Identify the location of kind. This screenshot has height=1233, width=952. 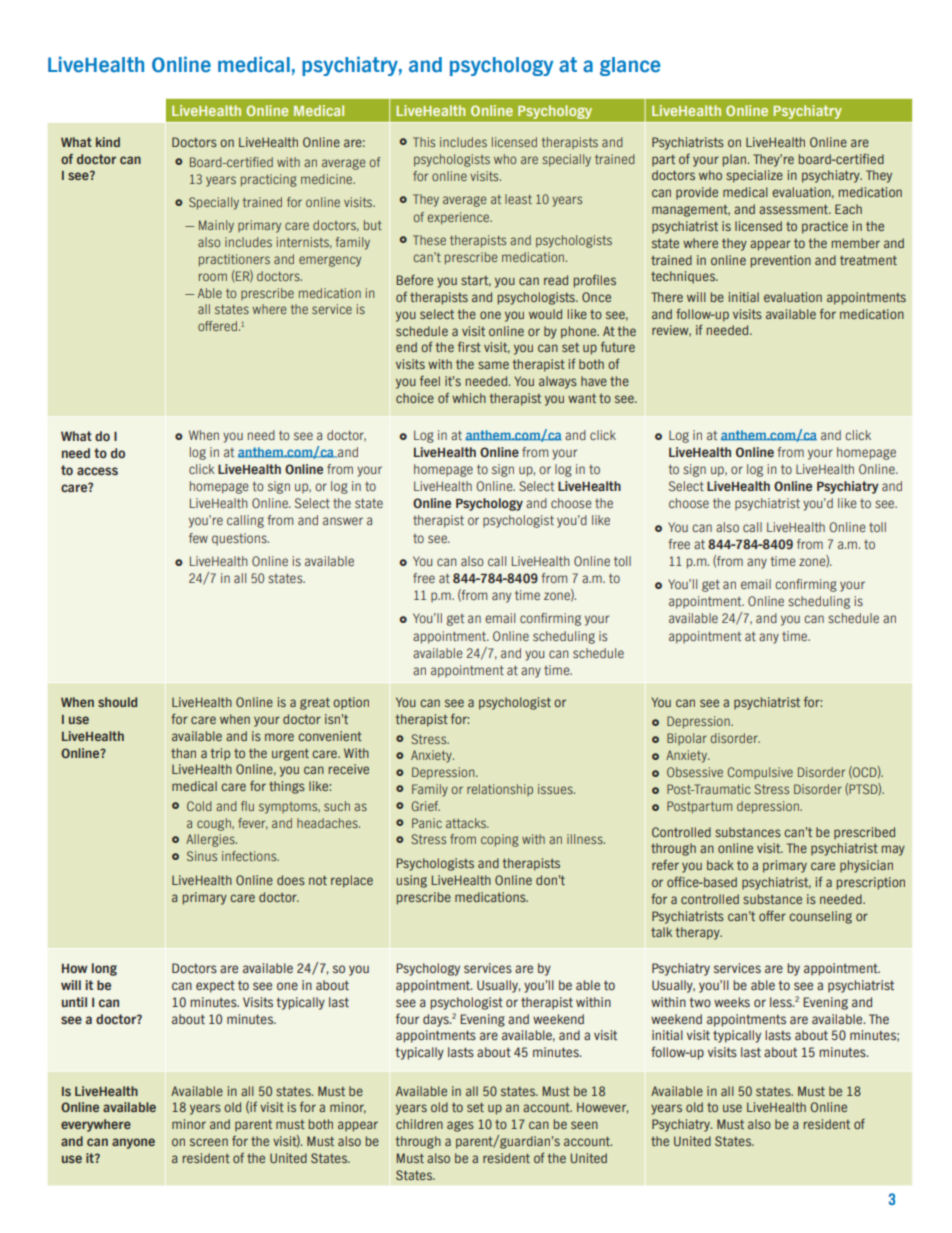
(108, 142).
